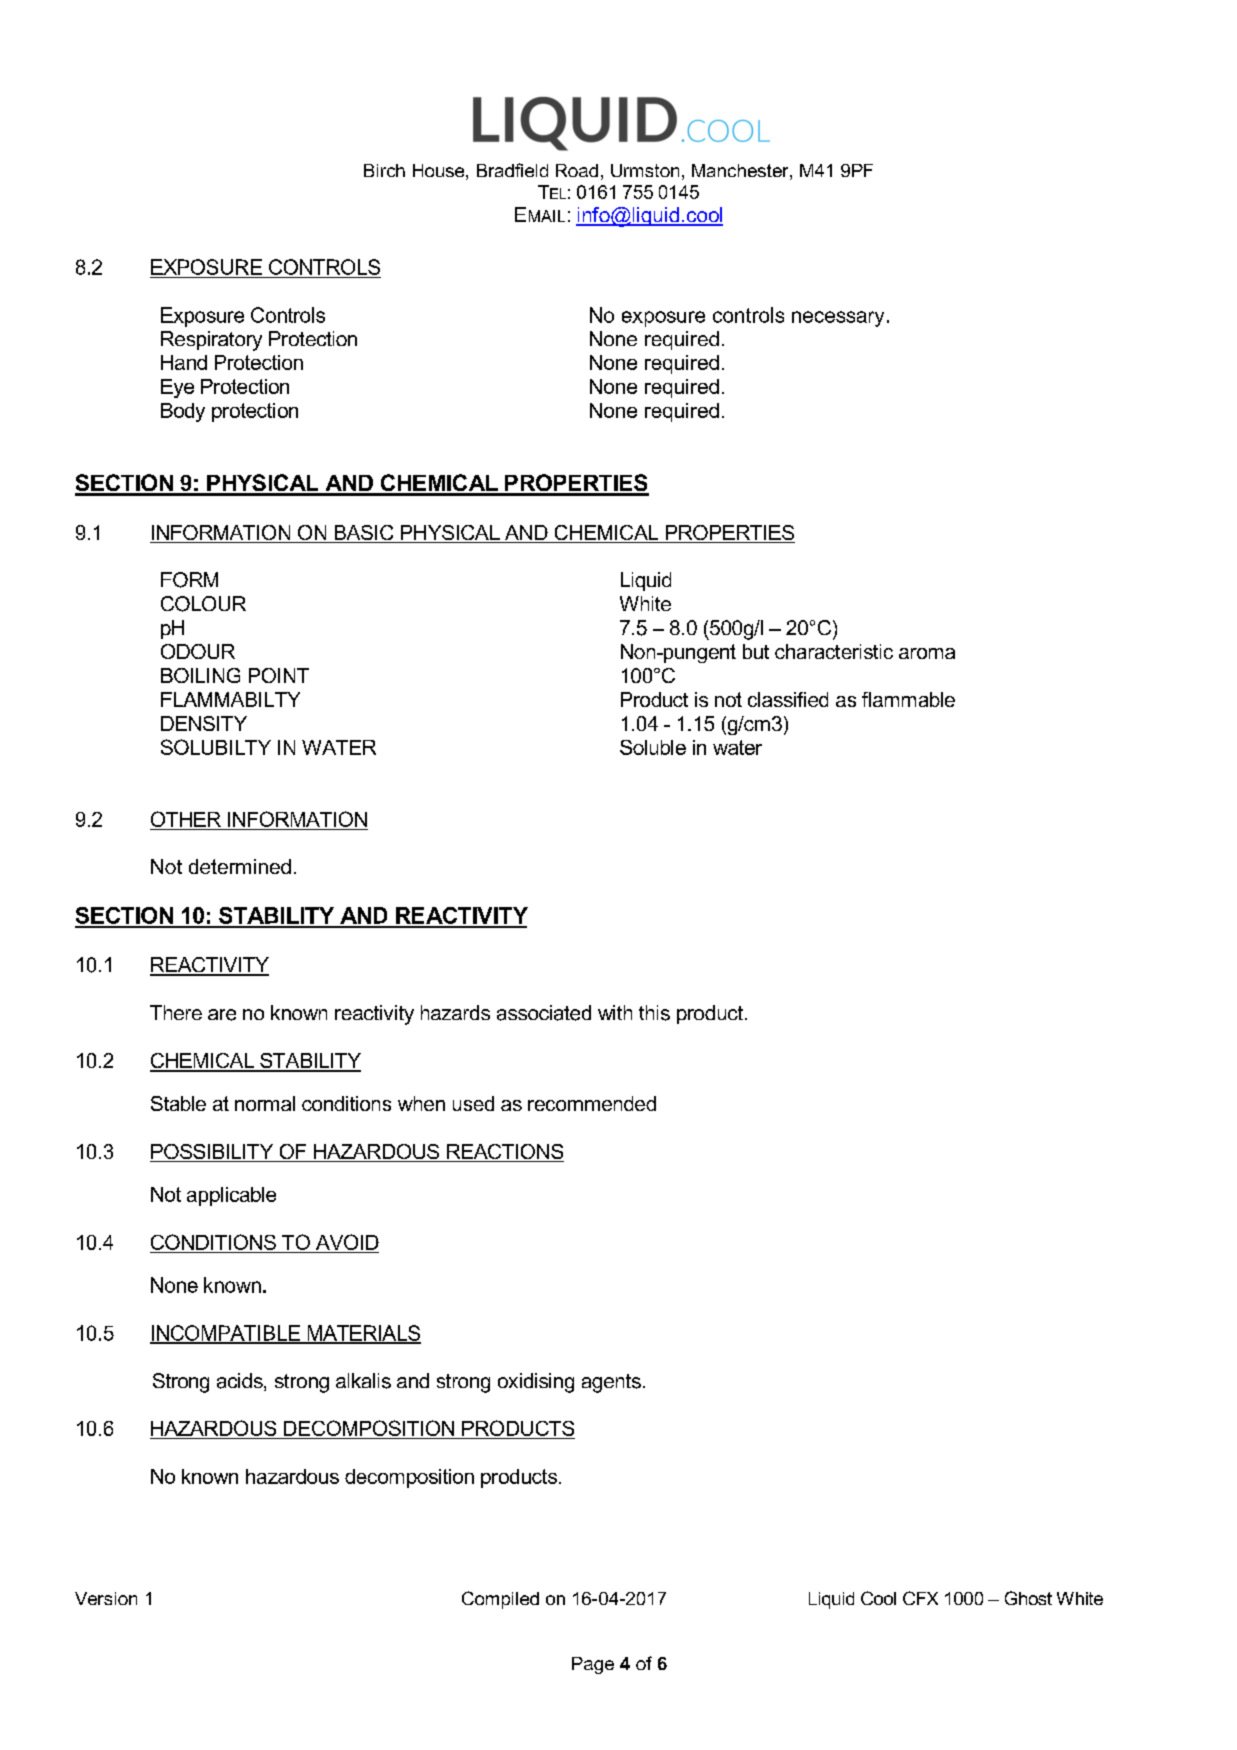 This image has width=1237, height=1750. I want to click on flammable, so click(908, 699).
